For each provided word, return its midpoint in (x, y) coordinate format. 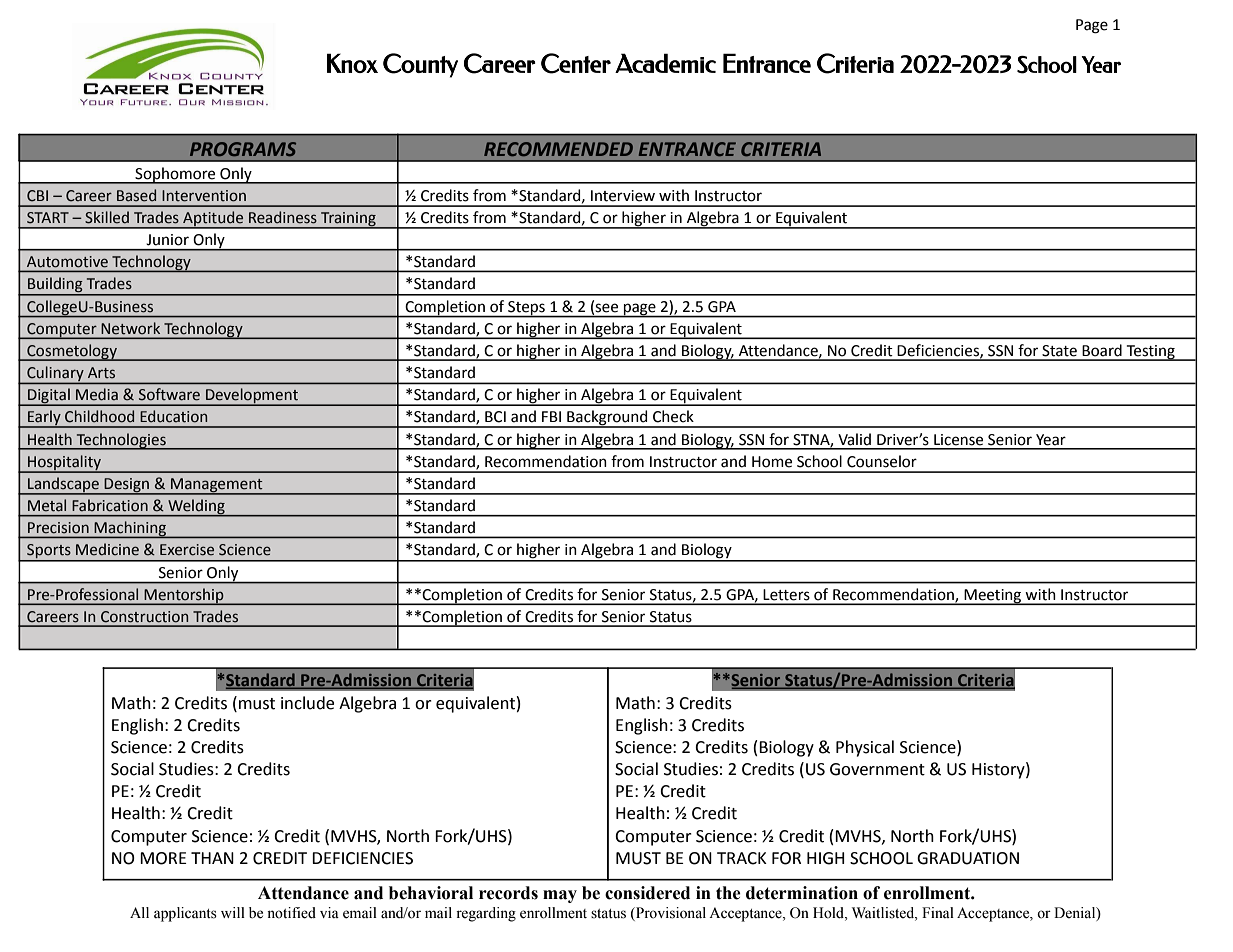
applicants (185, 914)
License (958, 440)
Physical (865, 748)
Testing (1150, 353)
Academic (665, 63)
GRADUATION (968, 858)
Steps (526, 309)
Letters (786, 595)
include (307, 703)
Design (127, 486)
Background (607, 419)
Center (576, 63)
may (560, 896)
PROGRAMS (243, 149)
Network (131, 328)
